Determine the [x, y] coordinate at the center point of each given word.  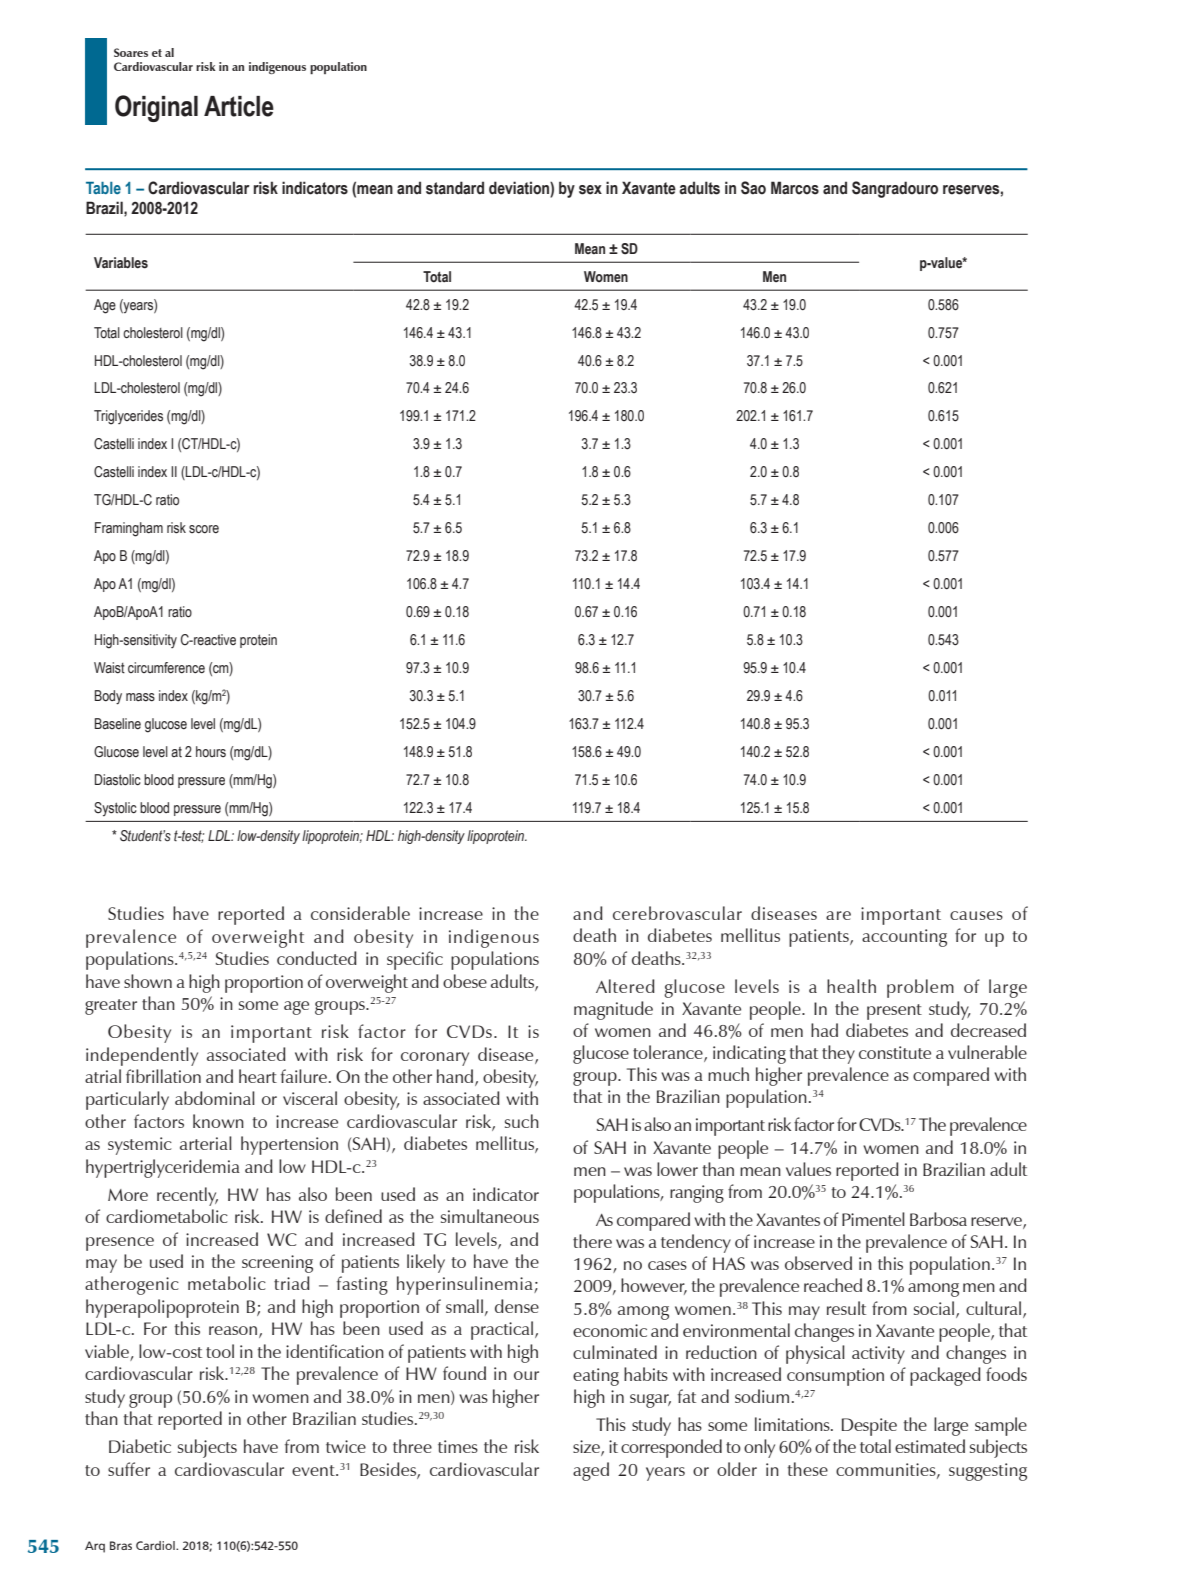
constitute [895, 1052]
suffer [129, 1469]
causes [976, 915]
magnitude [613, 1010]
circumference [166, 667]
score [204, 529]
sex [590, 190]
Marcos [795, 188]
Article [239, 106]
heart [258, 1076]
